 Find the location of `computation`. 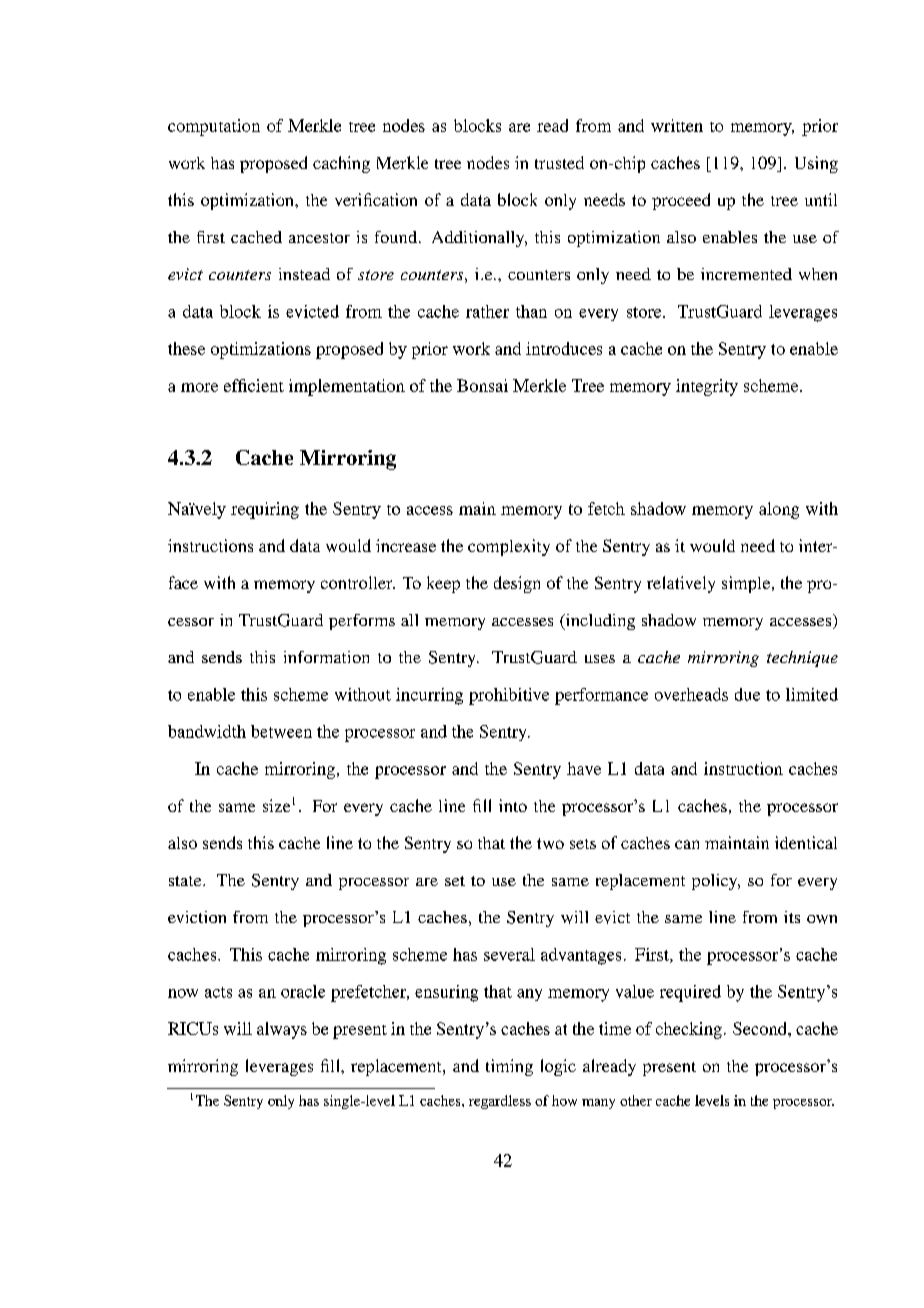

computation is located at coordinates (214, 127).
